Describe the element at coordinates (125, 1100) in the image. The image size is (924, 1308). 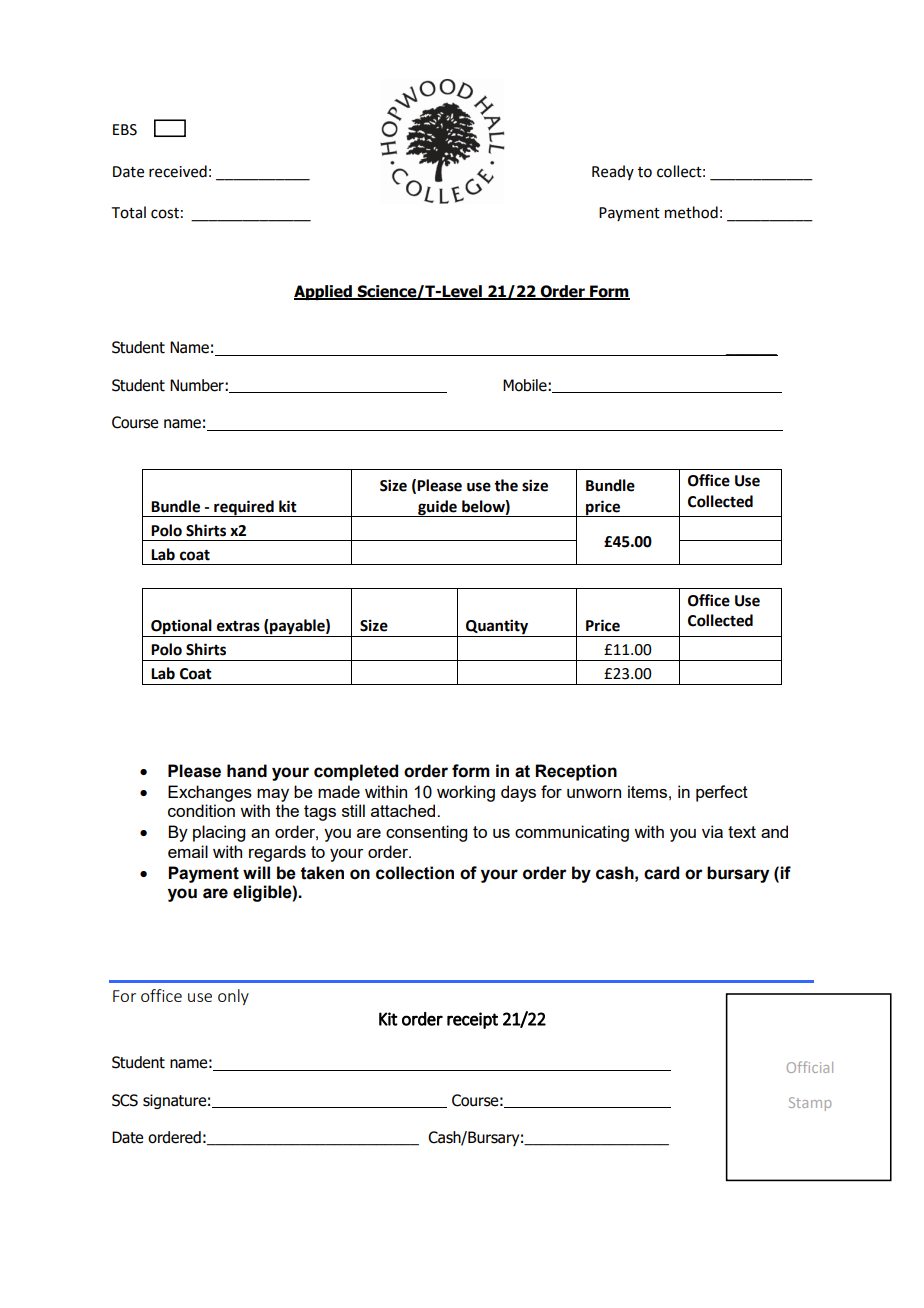
I see `SCS` at that location.
